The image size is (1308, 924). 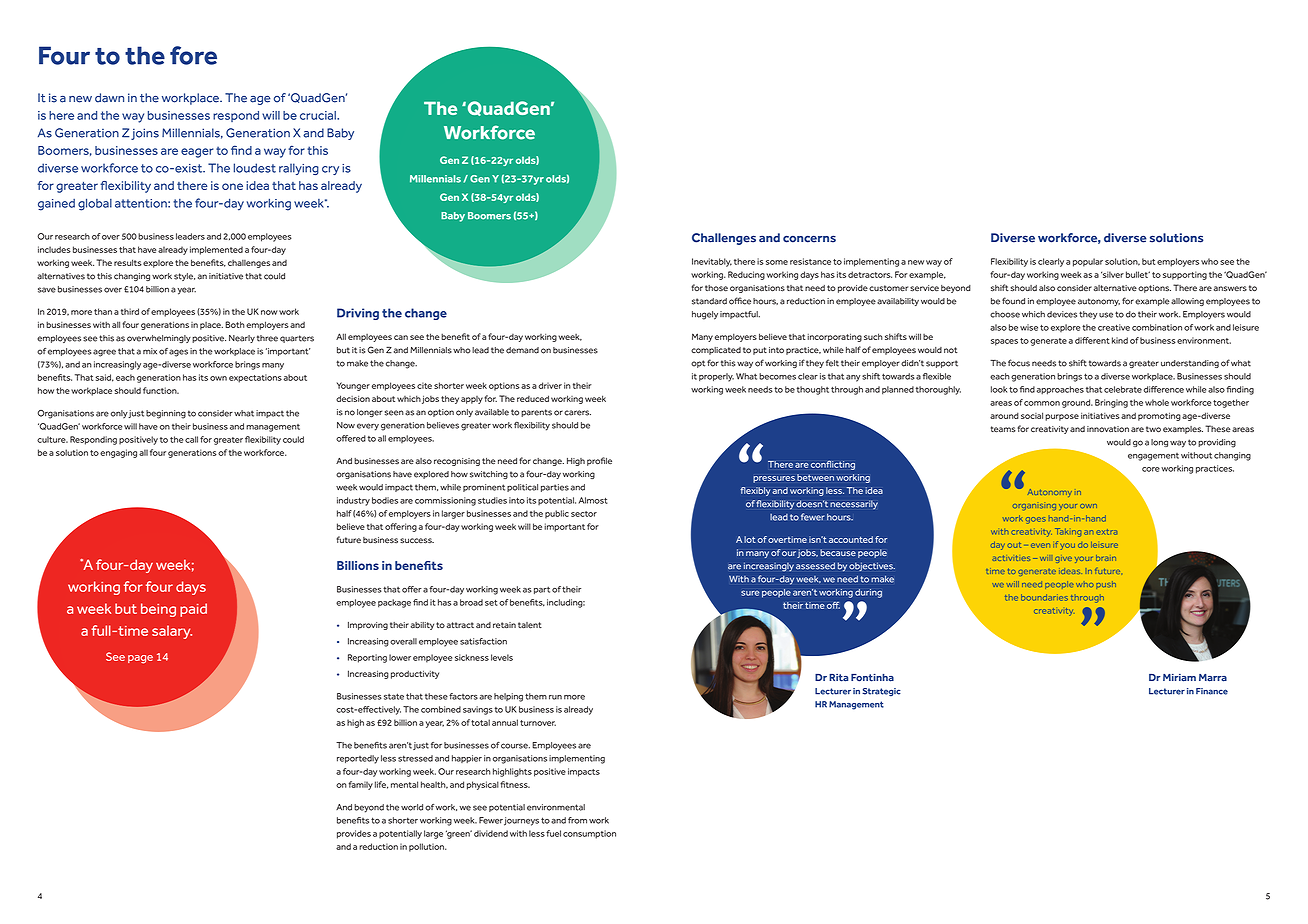 What do you see at coordinates (1108, 429) in the screenshot?
I see `innovation` at bounding box center [1108, 429].
